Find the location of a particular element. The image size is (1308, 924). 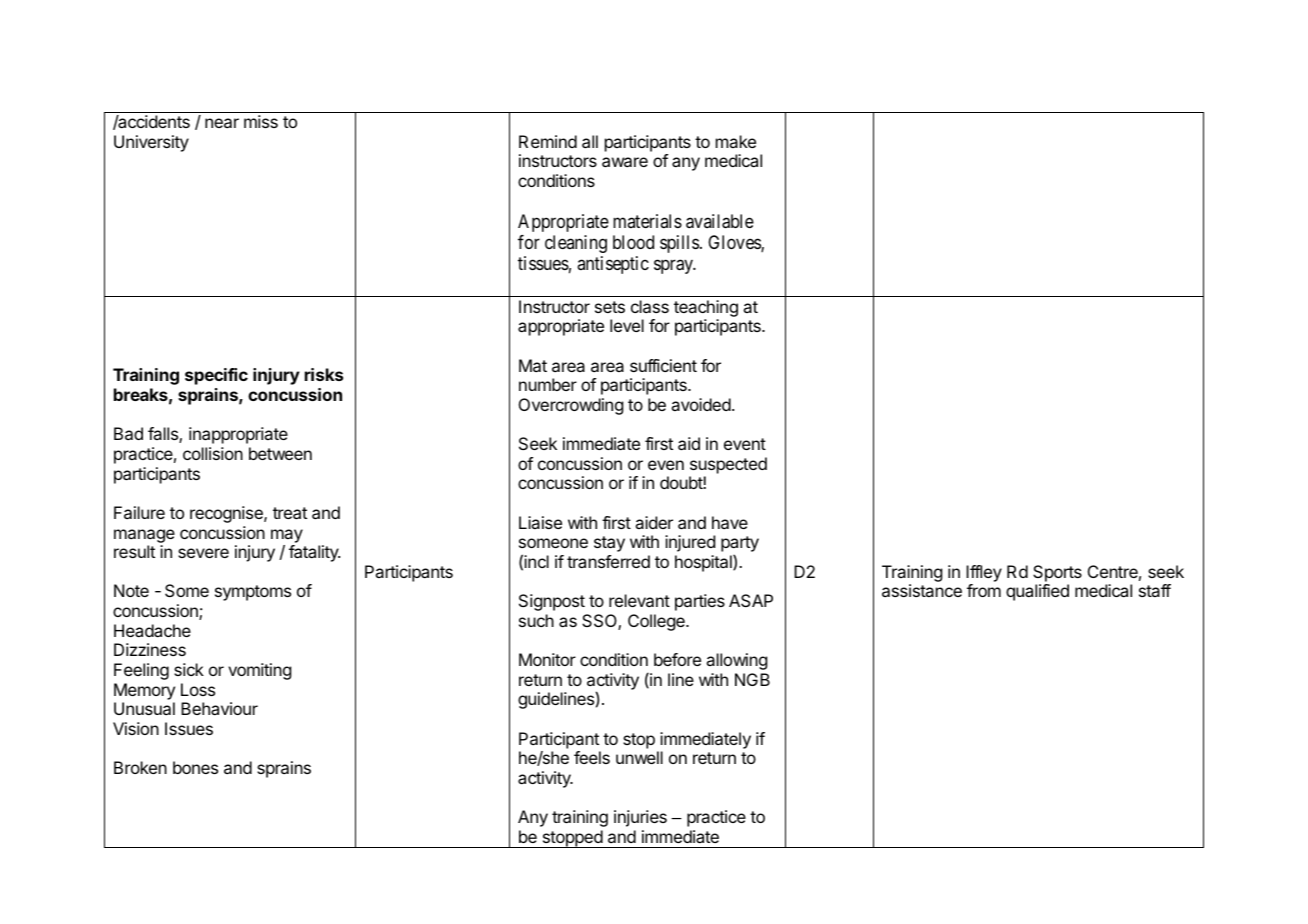

Gloves is located at coordinates (735, 243).
